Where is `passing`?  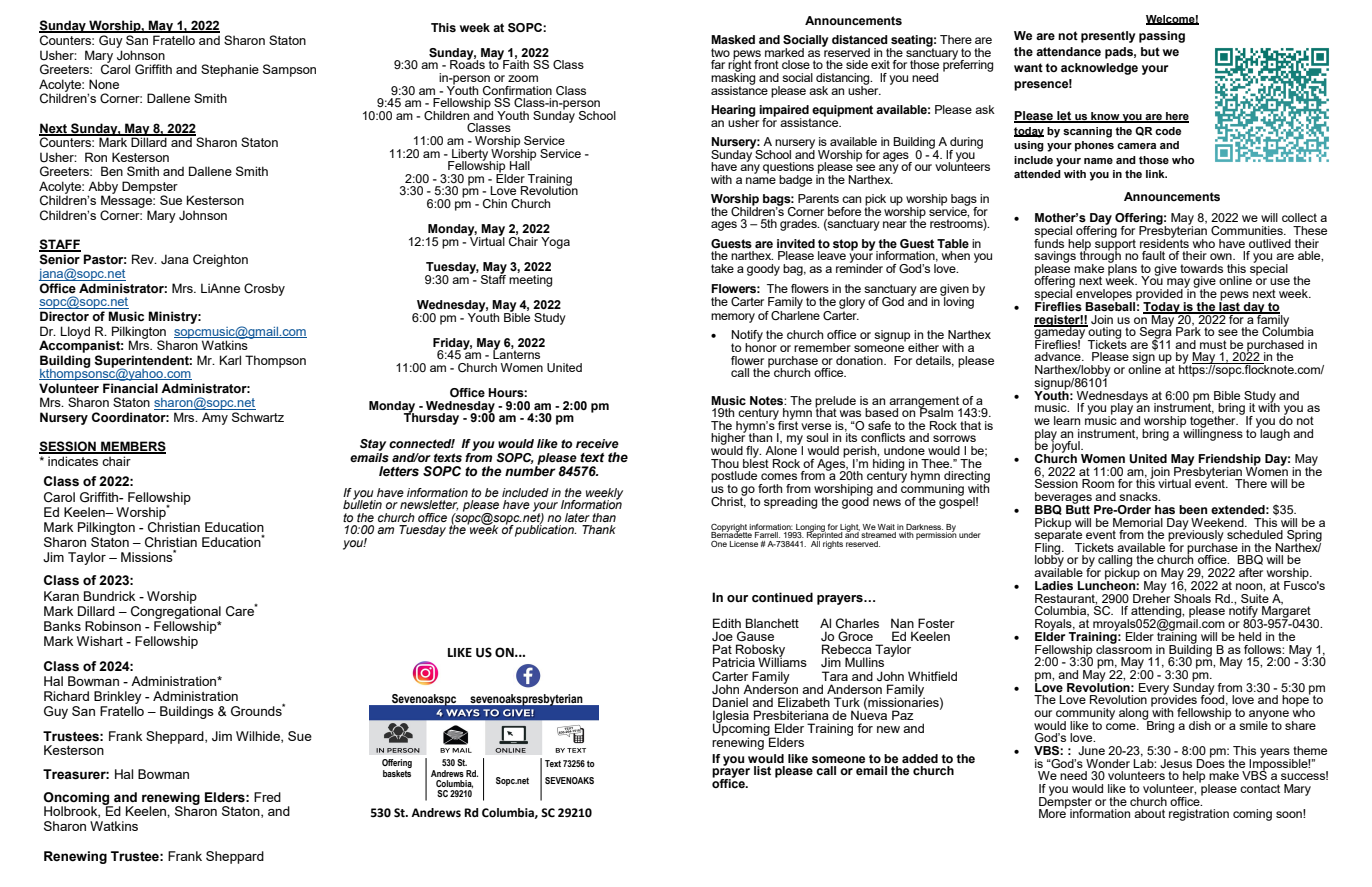
passing is located at coordinates (1162, 37).
